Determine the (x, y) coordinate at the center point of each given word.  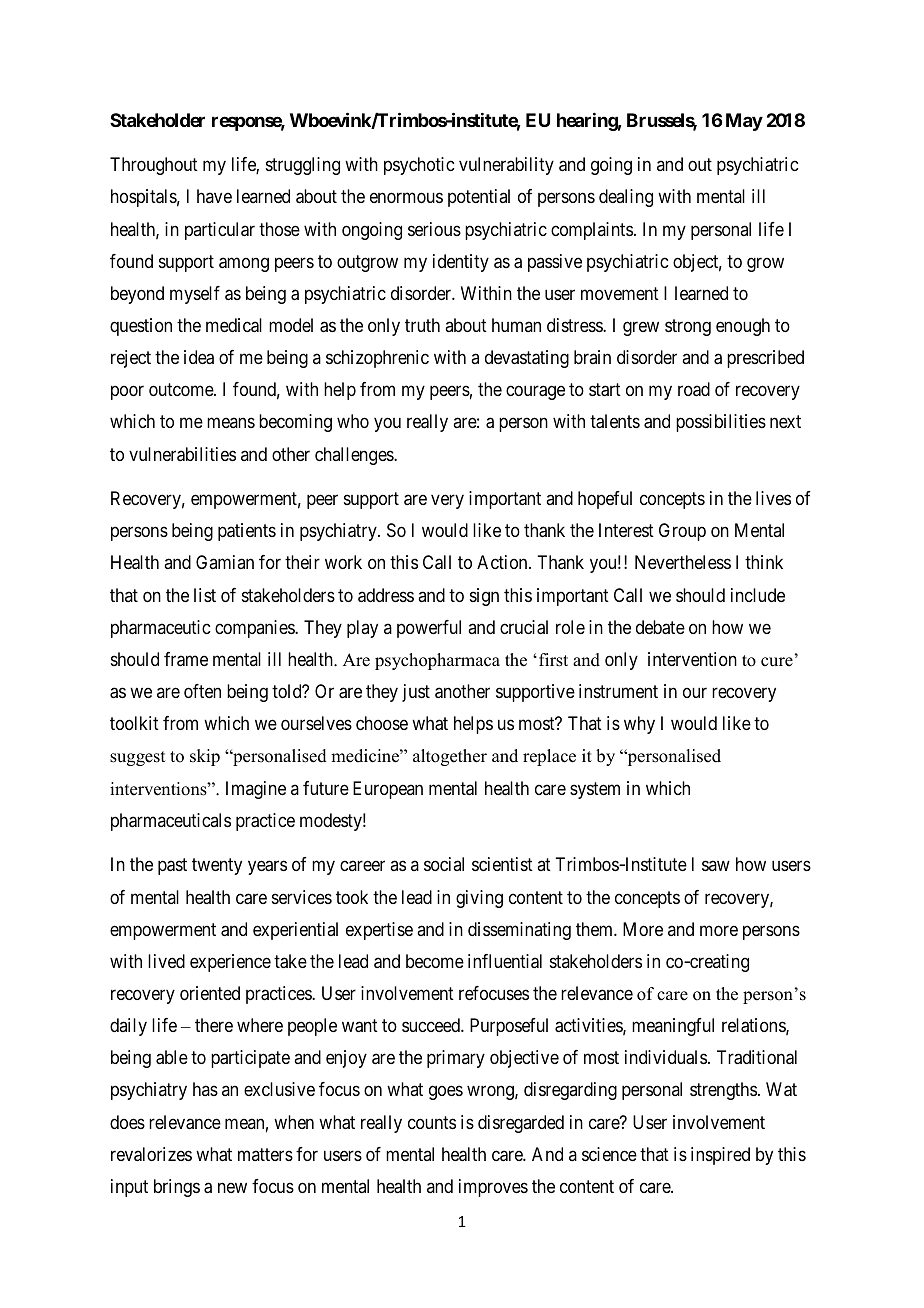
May (744, 122)
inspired (720, 1156)
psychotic (419, 166)
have (214, 196)
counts (432, 1122)
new (232, 1187)
